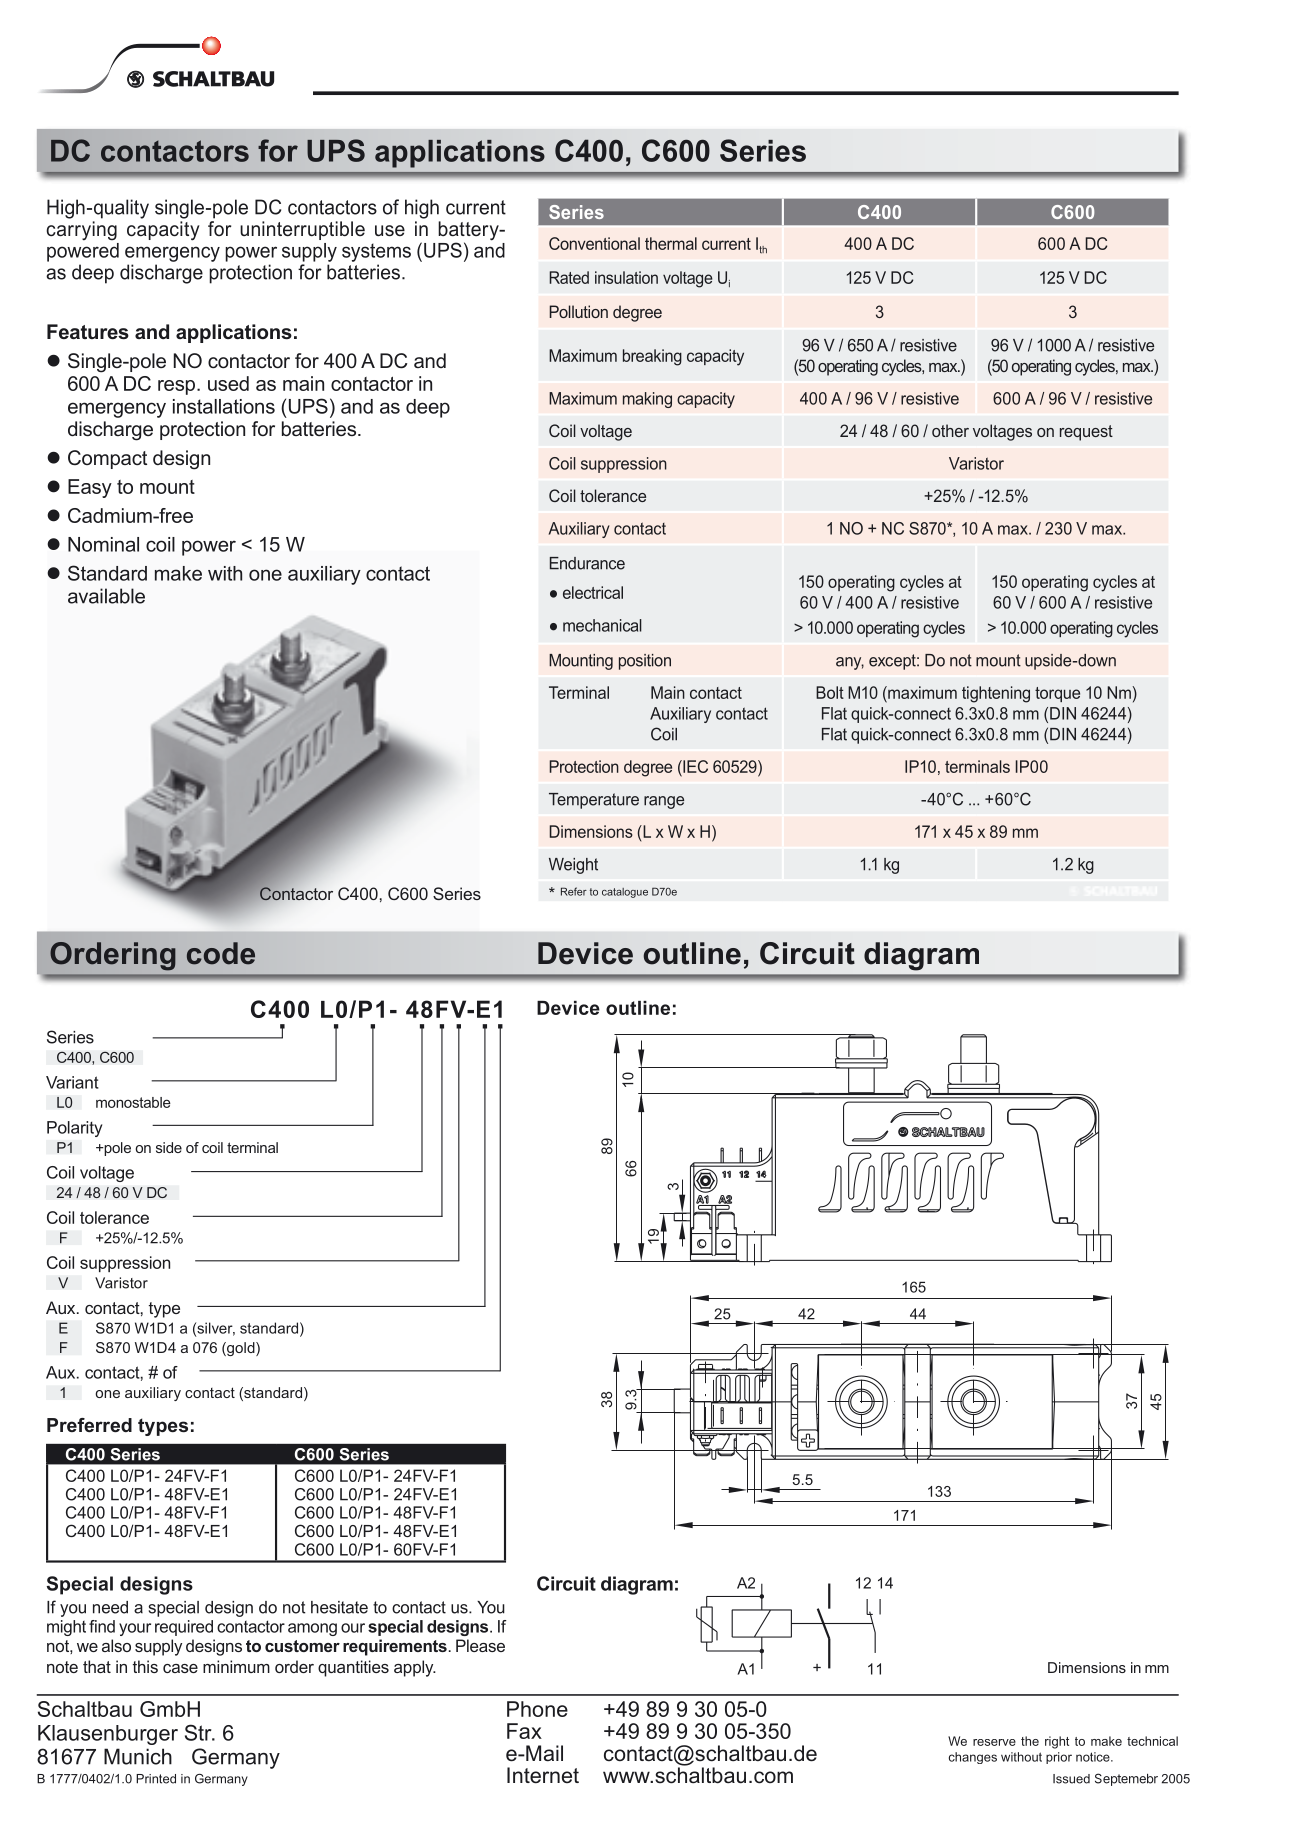  What do you see at coordinates (302, 230) in the screenshot?
I see `uninterruptible` at bounding box center [302, 230].
